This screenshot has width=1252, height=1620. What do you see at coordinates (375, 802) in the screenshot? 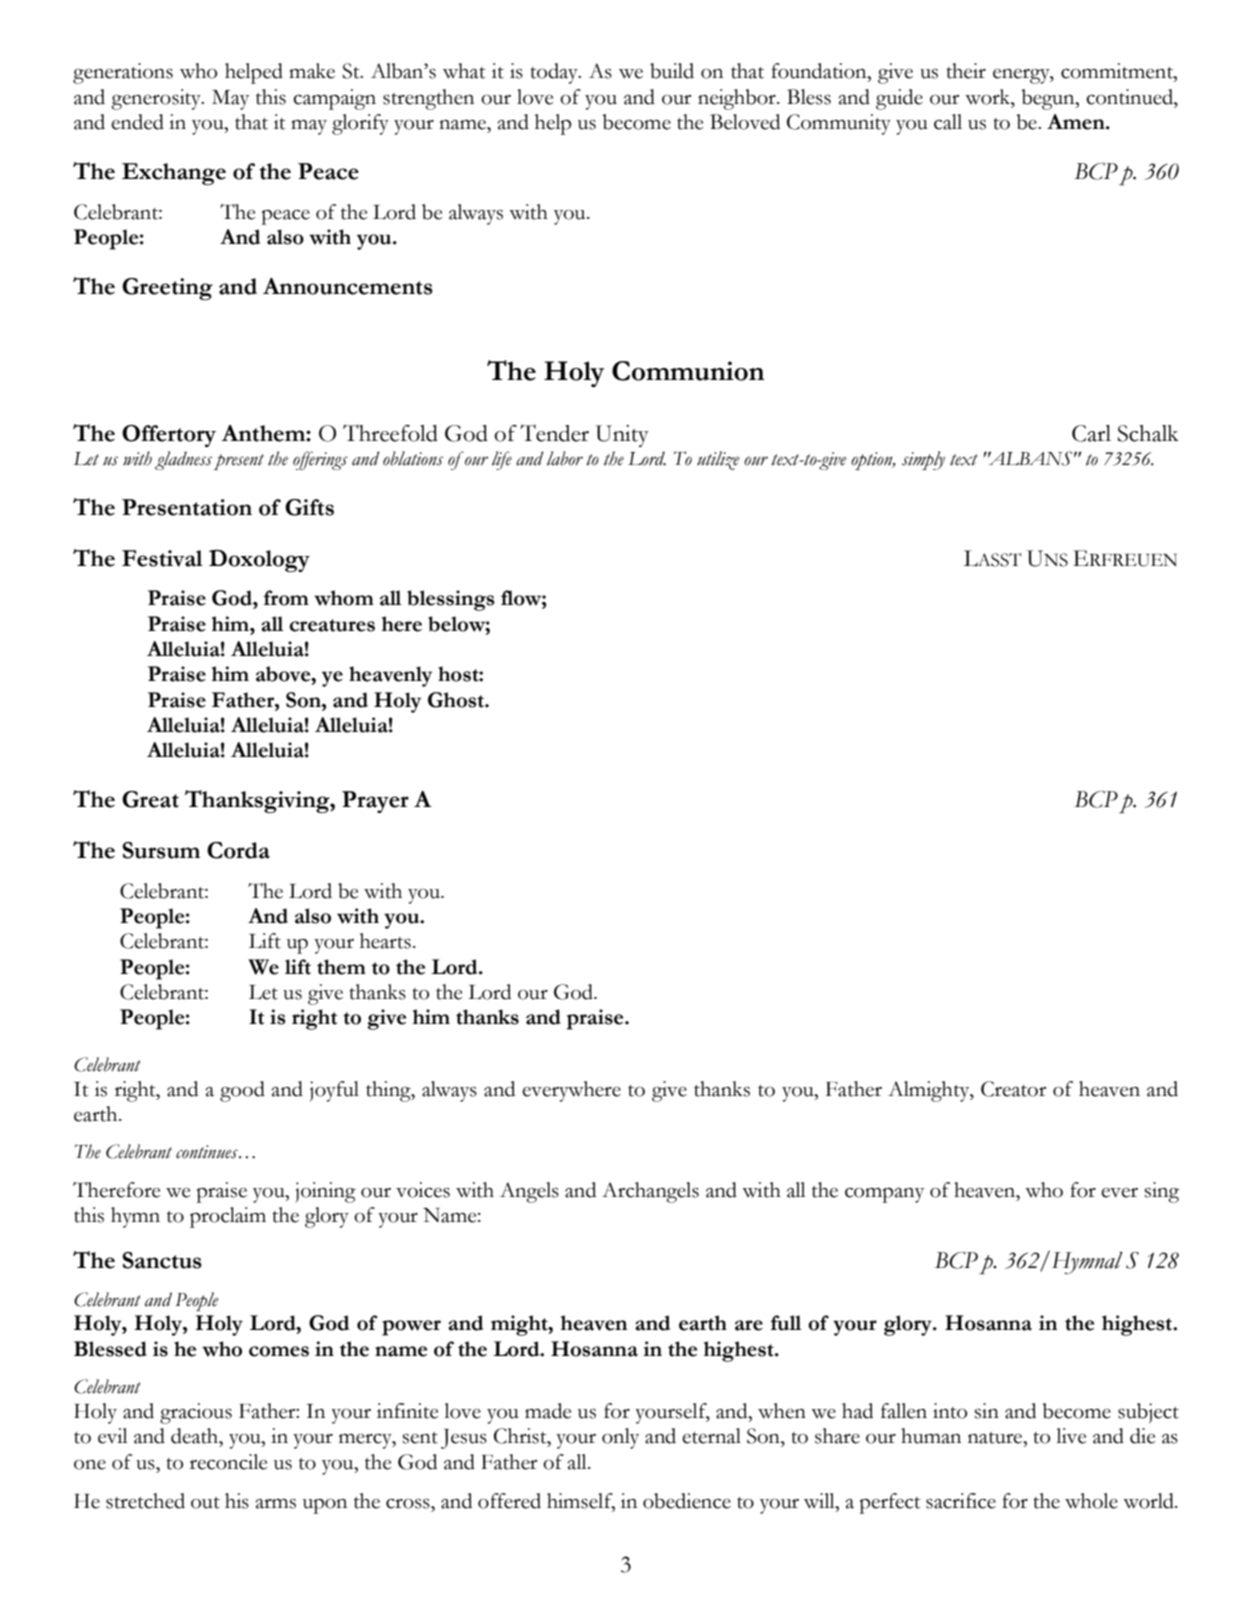
I see `Prayer` at bounding box center [375, 802].
